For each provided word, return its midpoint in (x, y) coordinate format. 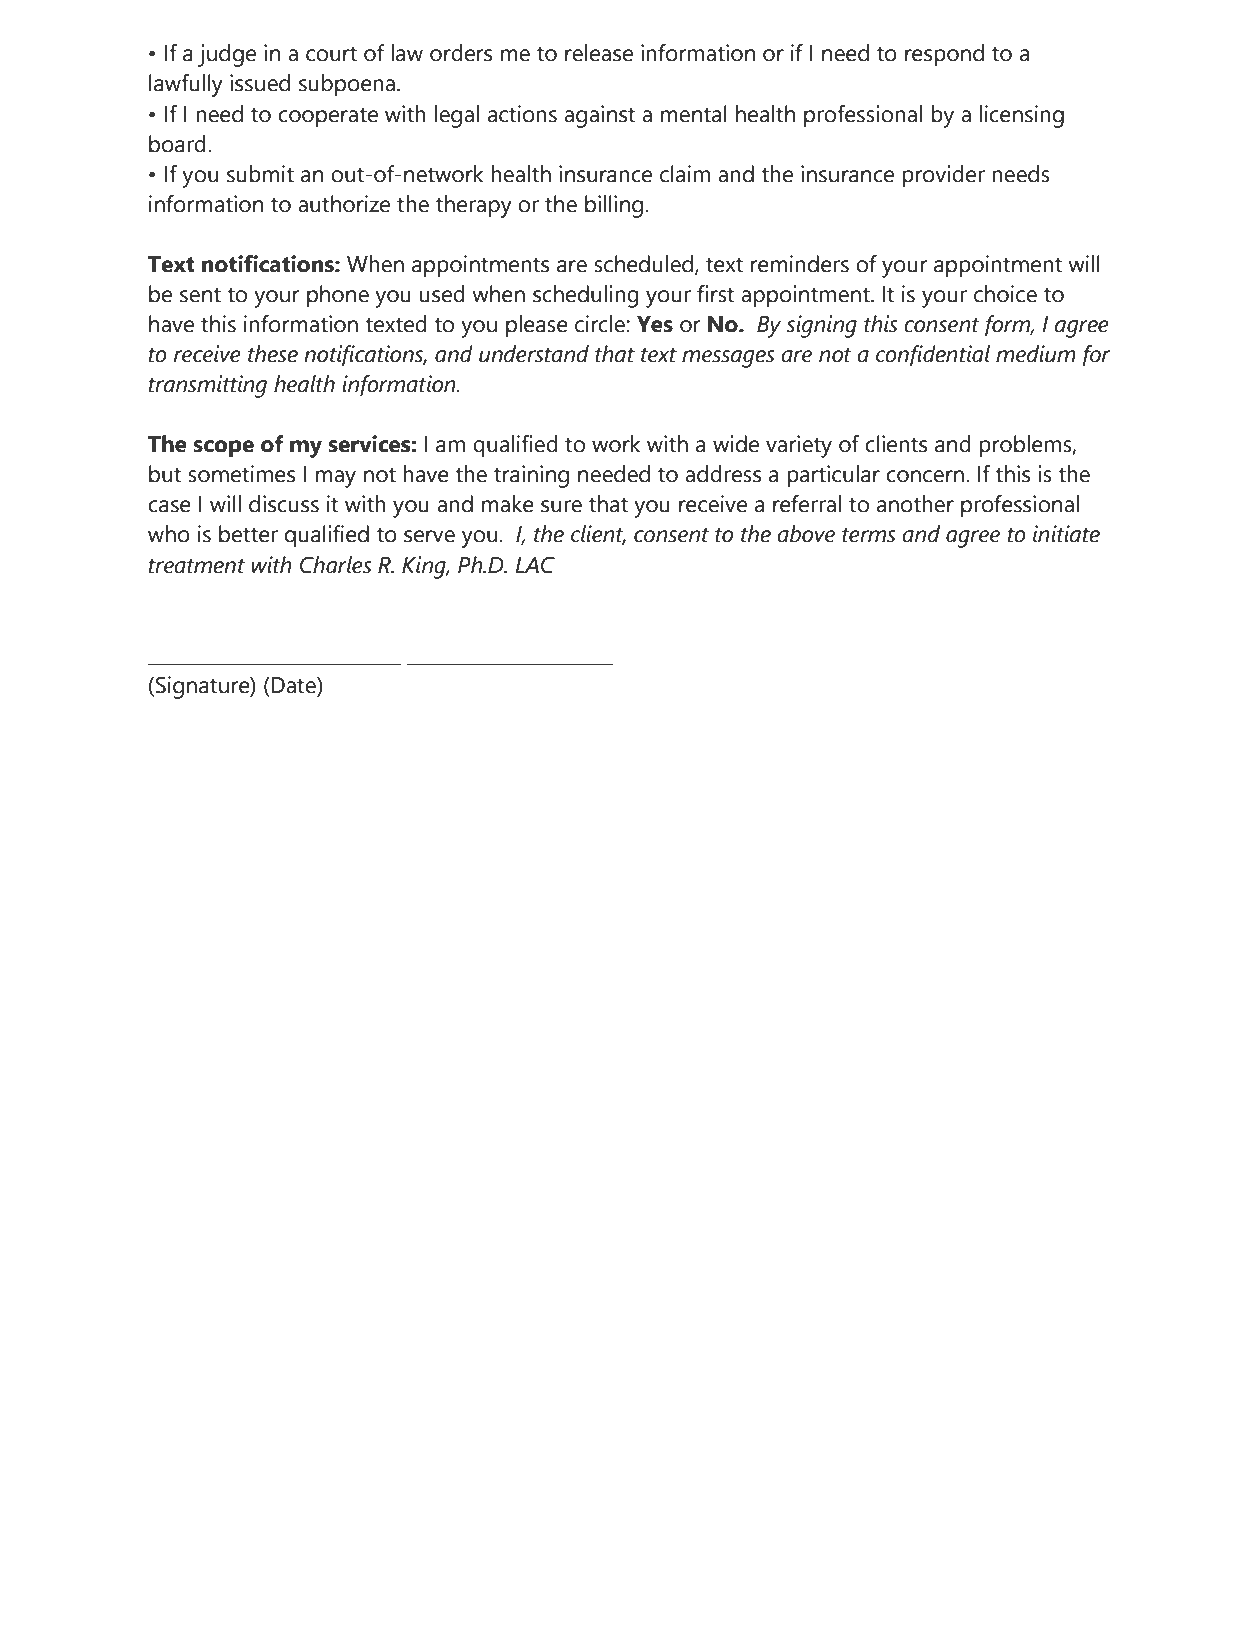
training (531, 476)
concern (925, 476)
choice (1005, 294)
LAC (535, 565)
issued (260, 83)
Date (293, 685)
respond (944, 55)
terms (869, 535)
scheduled (645, 264)
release (599, 53)
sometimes (241, 474)
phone (338, 296)
